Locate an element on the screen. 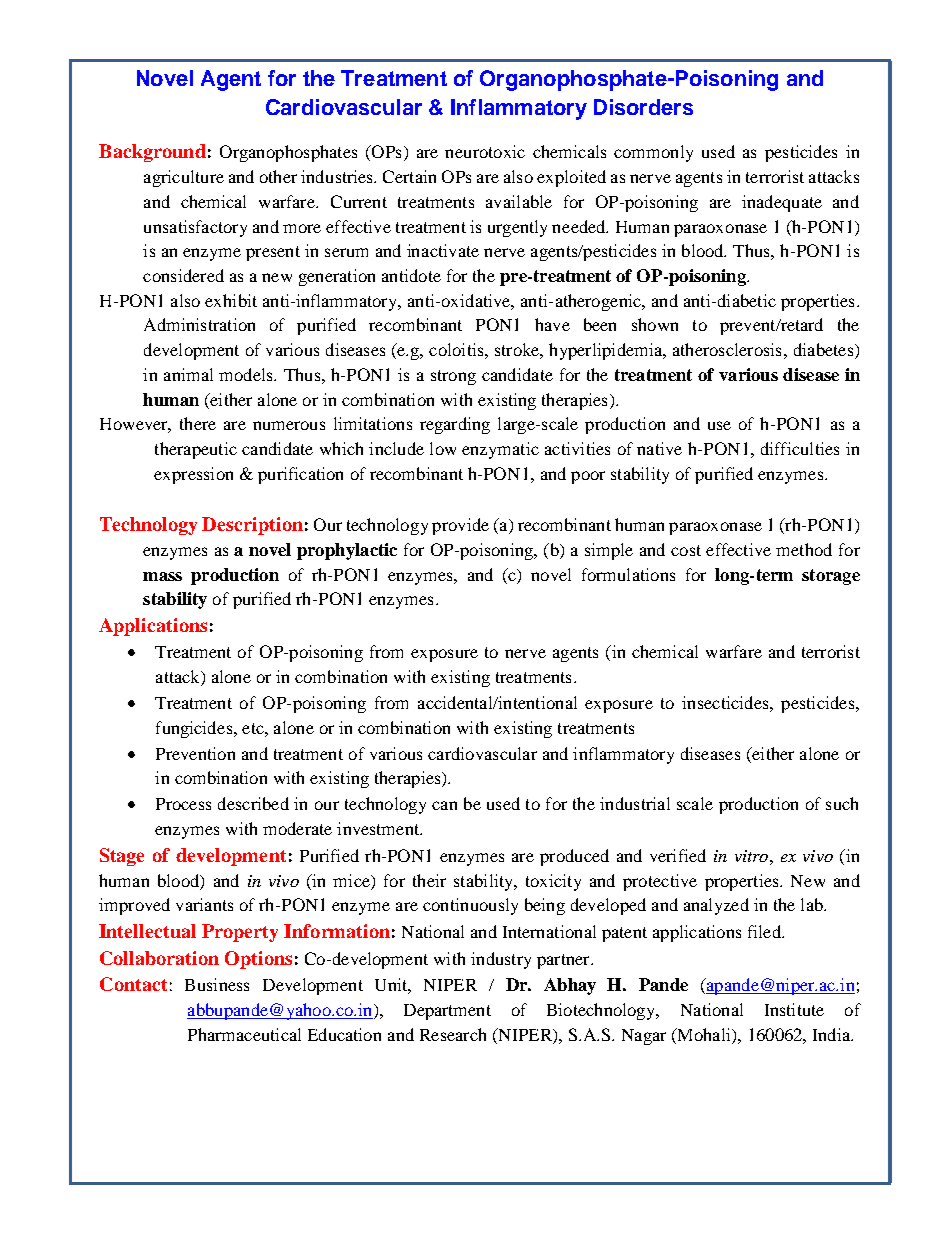  provide is located at coordinates (460, 526).
